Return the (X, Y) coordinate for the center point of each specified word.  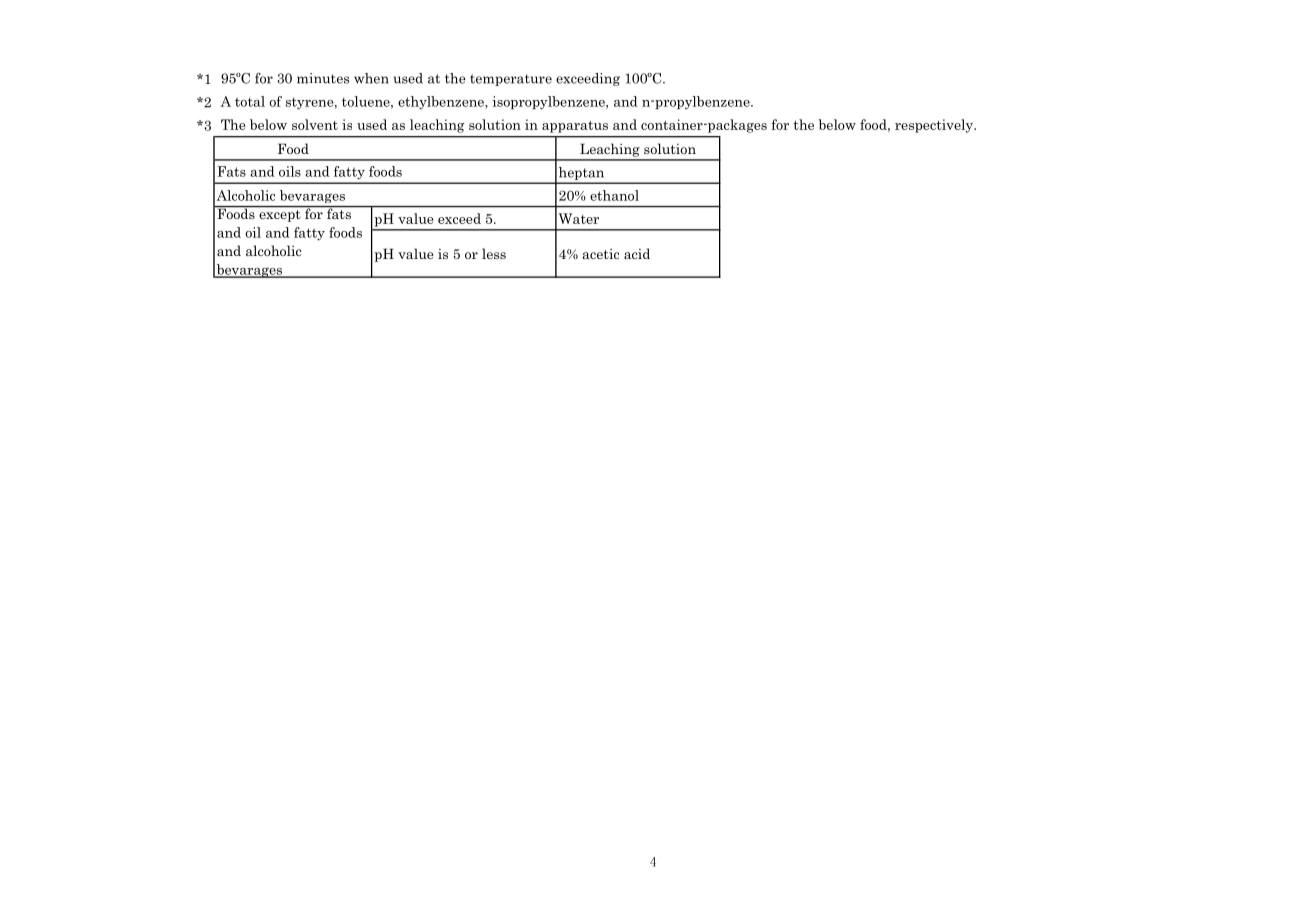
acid (637, 253)
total (250, 101)
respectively (935, 126)
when (371, 78)
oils (290, 171)
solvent (315, 124)
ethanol (614, 195)
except (280, 216)
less (494, 253)
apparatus (575, 127)
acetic (600, 254)
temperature (511, 80)
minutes (323, 78)
